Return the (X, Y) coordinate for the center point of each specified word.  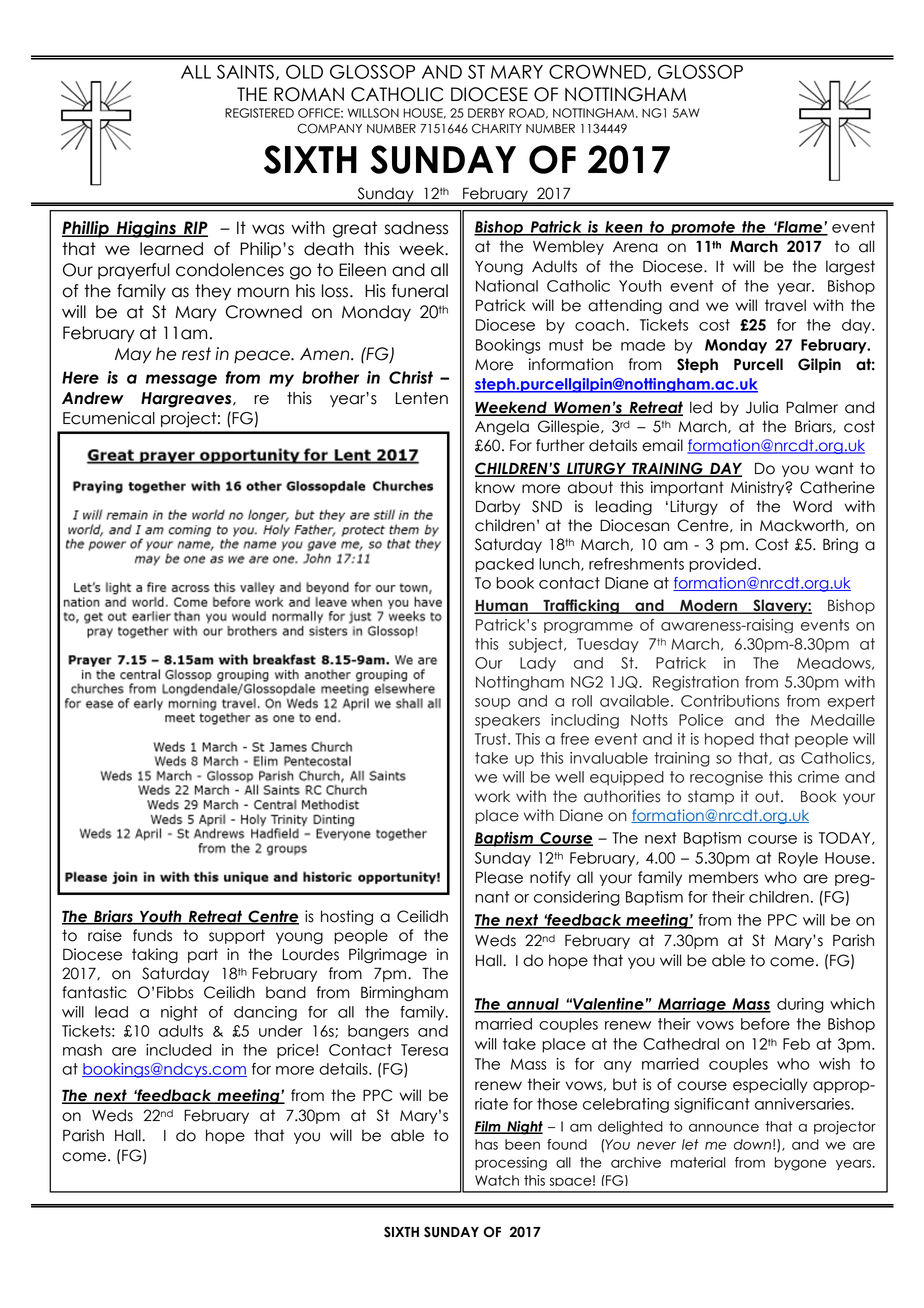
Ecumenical (109, 418)
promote (703, 228)
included (178, 1050)
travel (785, 305)
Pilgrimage (388, 956)
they (213, 292)
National (507, 286)
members (723, 877)
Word (812, 506)
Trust (492, 739)
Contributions (730, 701)
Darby (498, 507)
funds (152, 935)
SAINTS (245, 72)
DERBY (486, 113)
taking (155, 956)
